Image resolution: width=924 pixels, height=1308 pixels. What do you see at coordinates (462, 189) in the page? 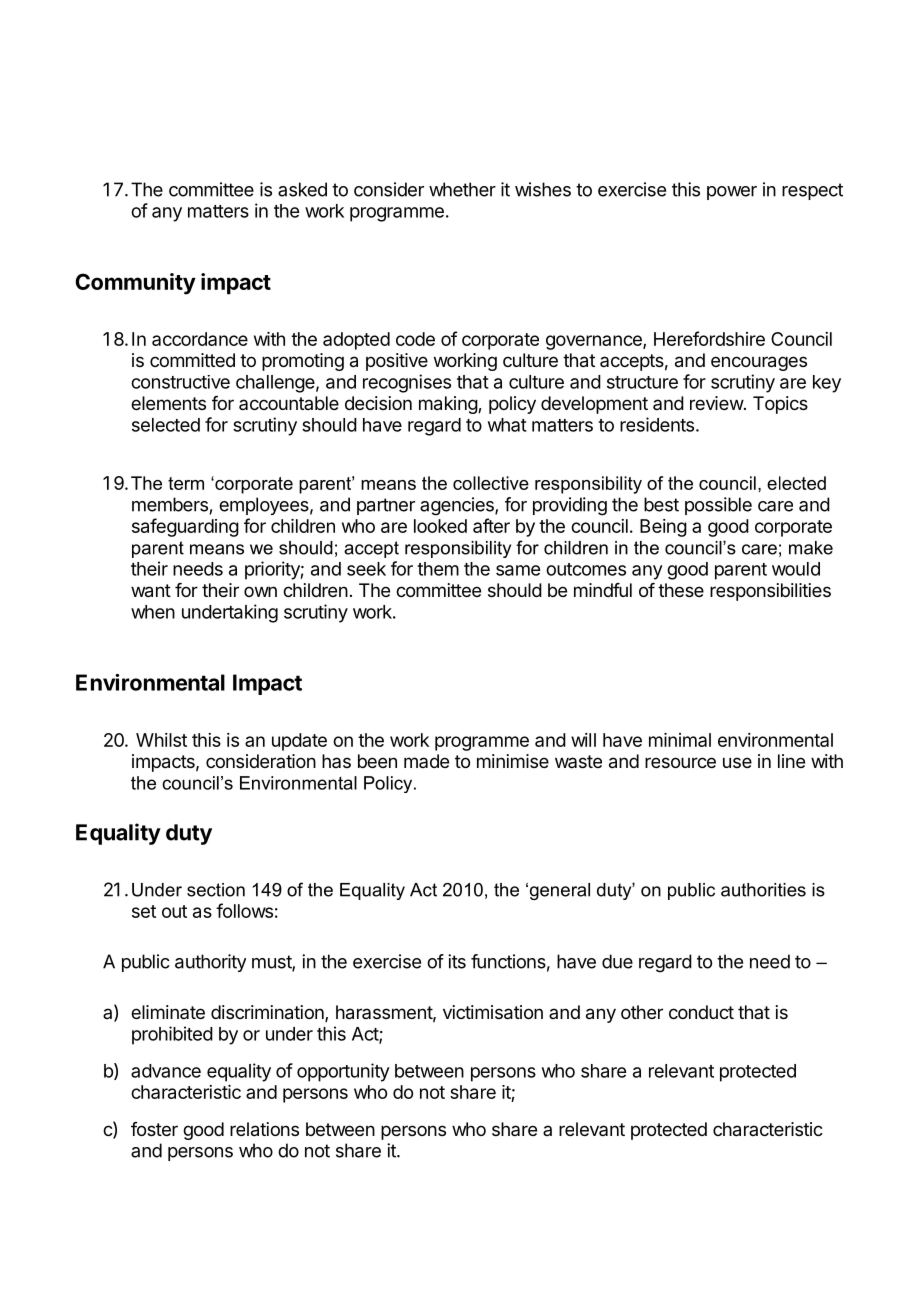
I see `whether` at bounding box center [462, 189].
